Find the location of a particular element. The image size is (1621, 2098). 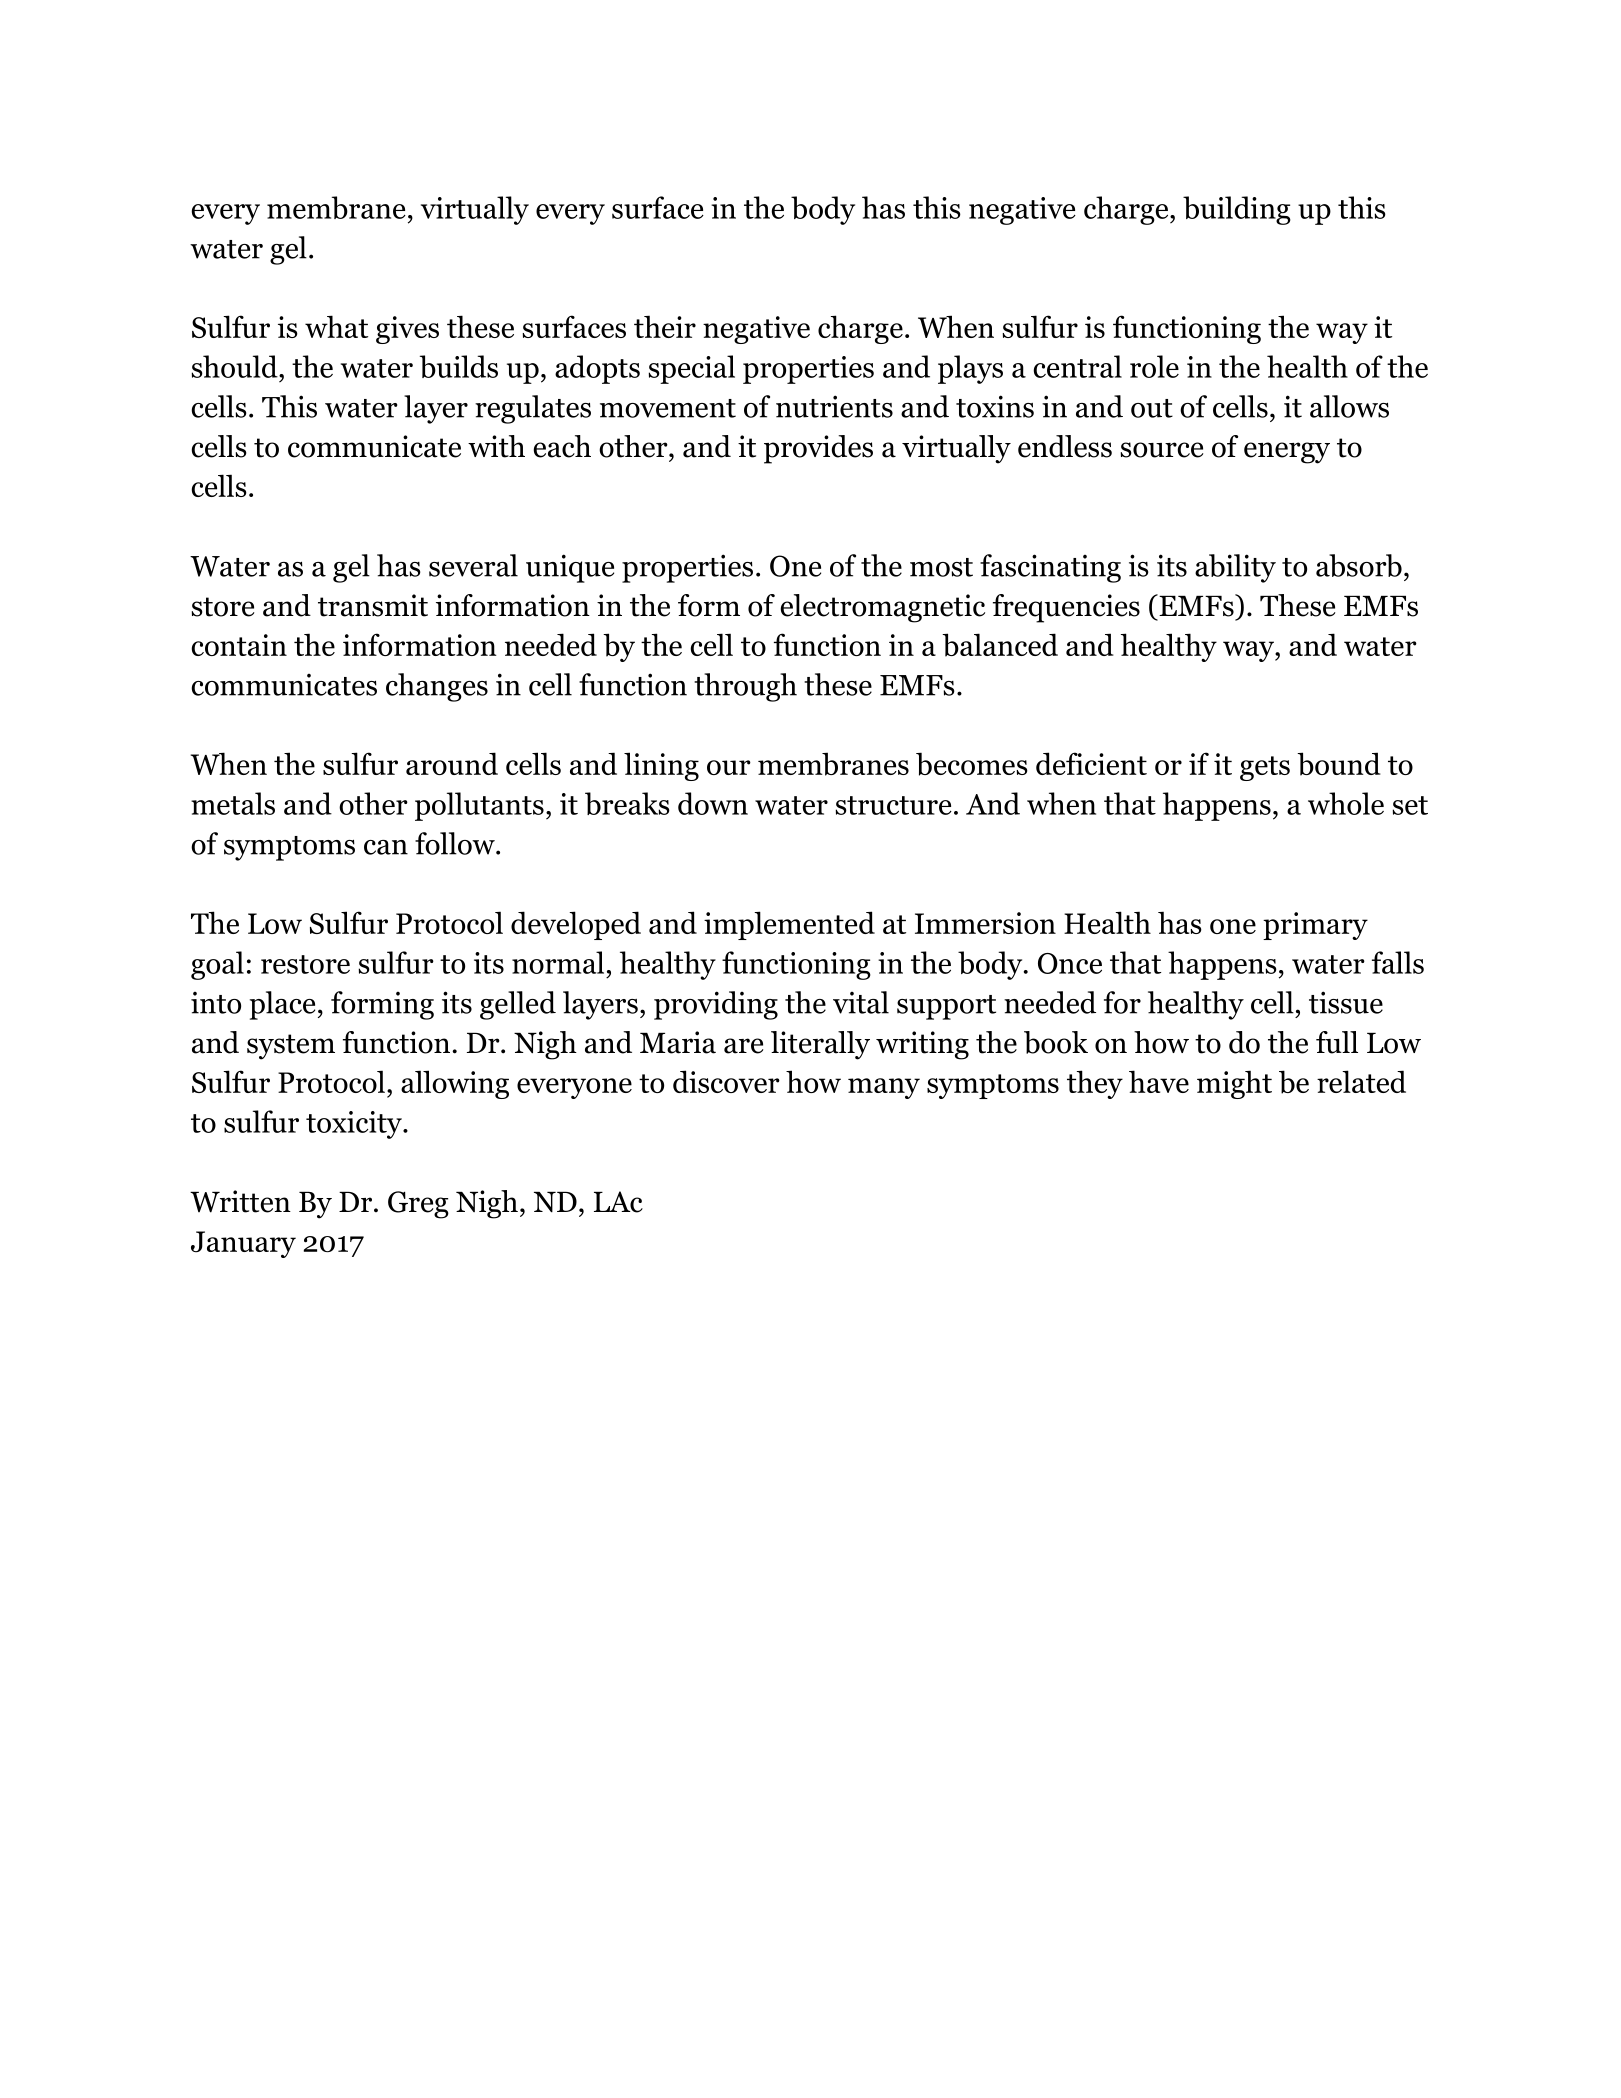

through is located at coordinates (745, 687).
